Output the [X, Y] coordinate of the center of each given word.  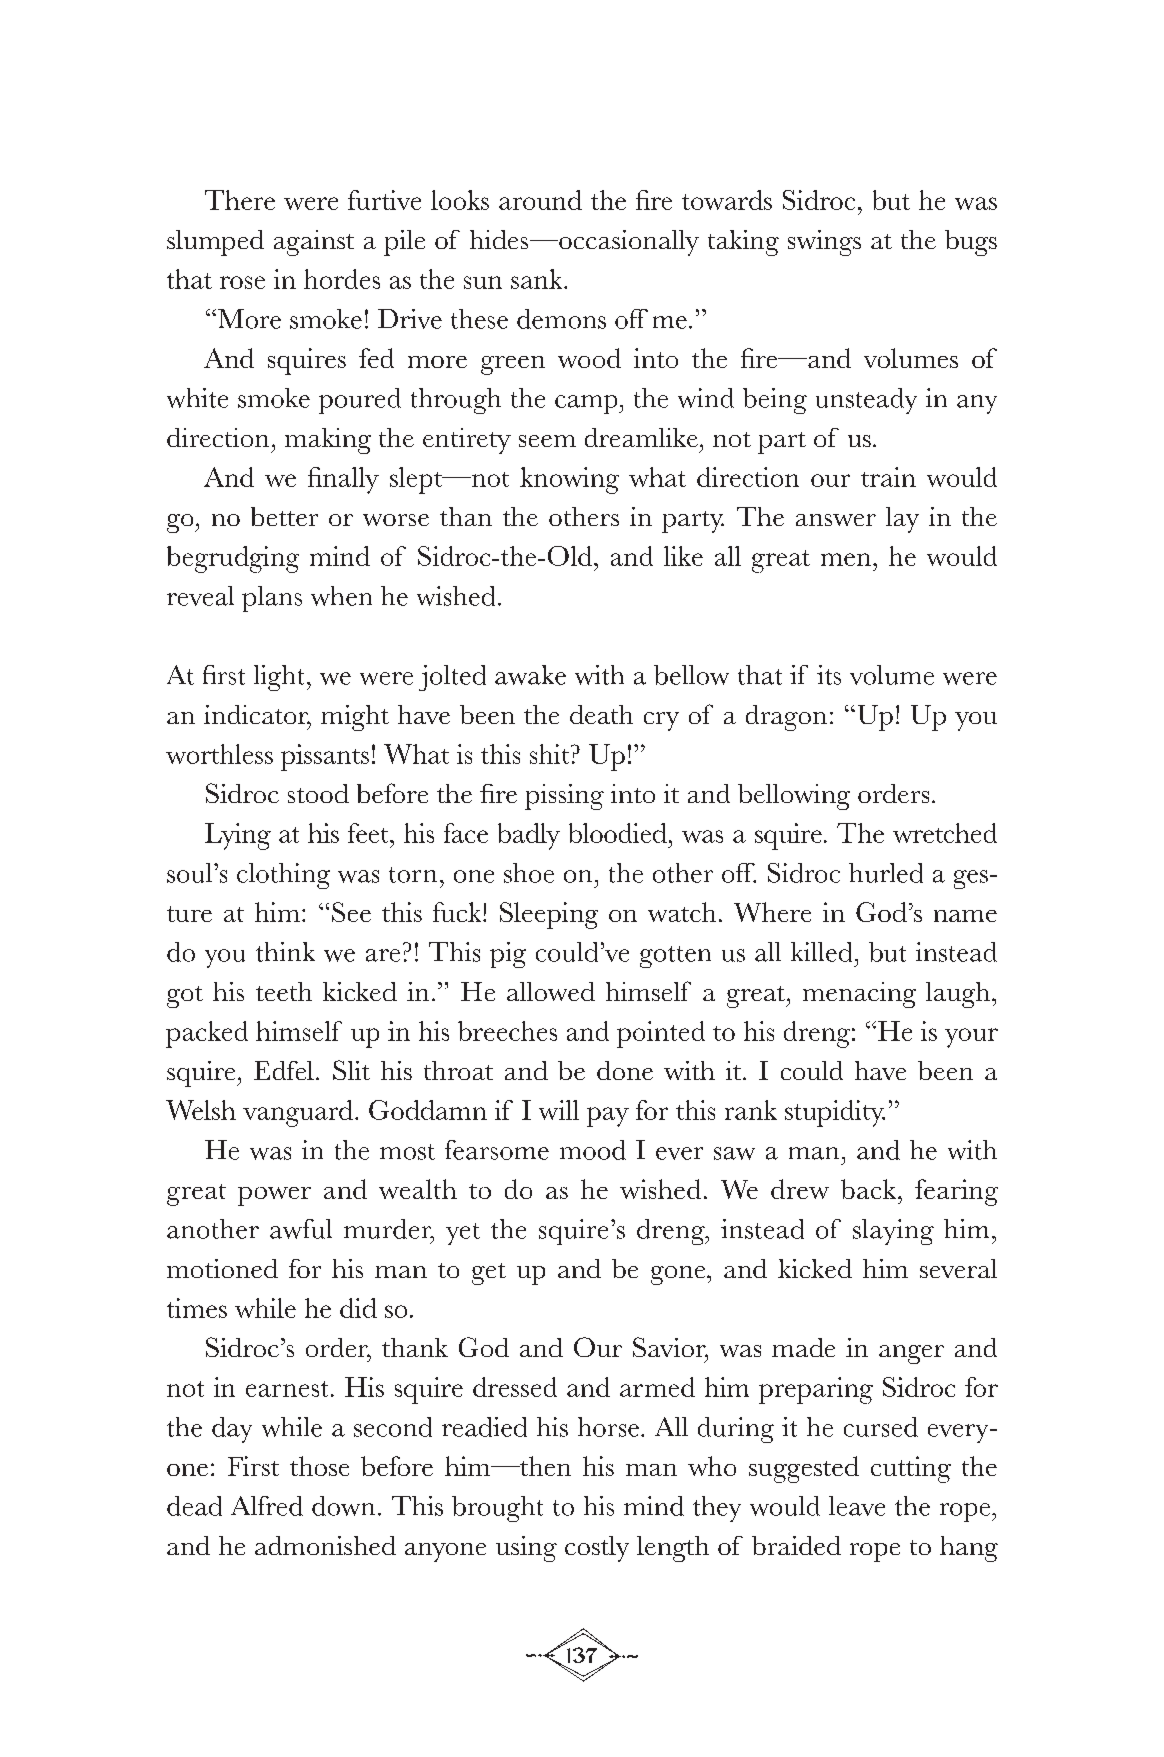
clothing [283, 876]
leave [857, 1506]
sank [538, 279]
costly [597, 1549]
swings [824, 243]
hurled [886, 873]
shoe [529, 873]
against [314, 243]
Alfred [267, 1506]
